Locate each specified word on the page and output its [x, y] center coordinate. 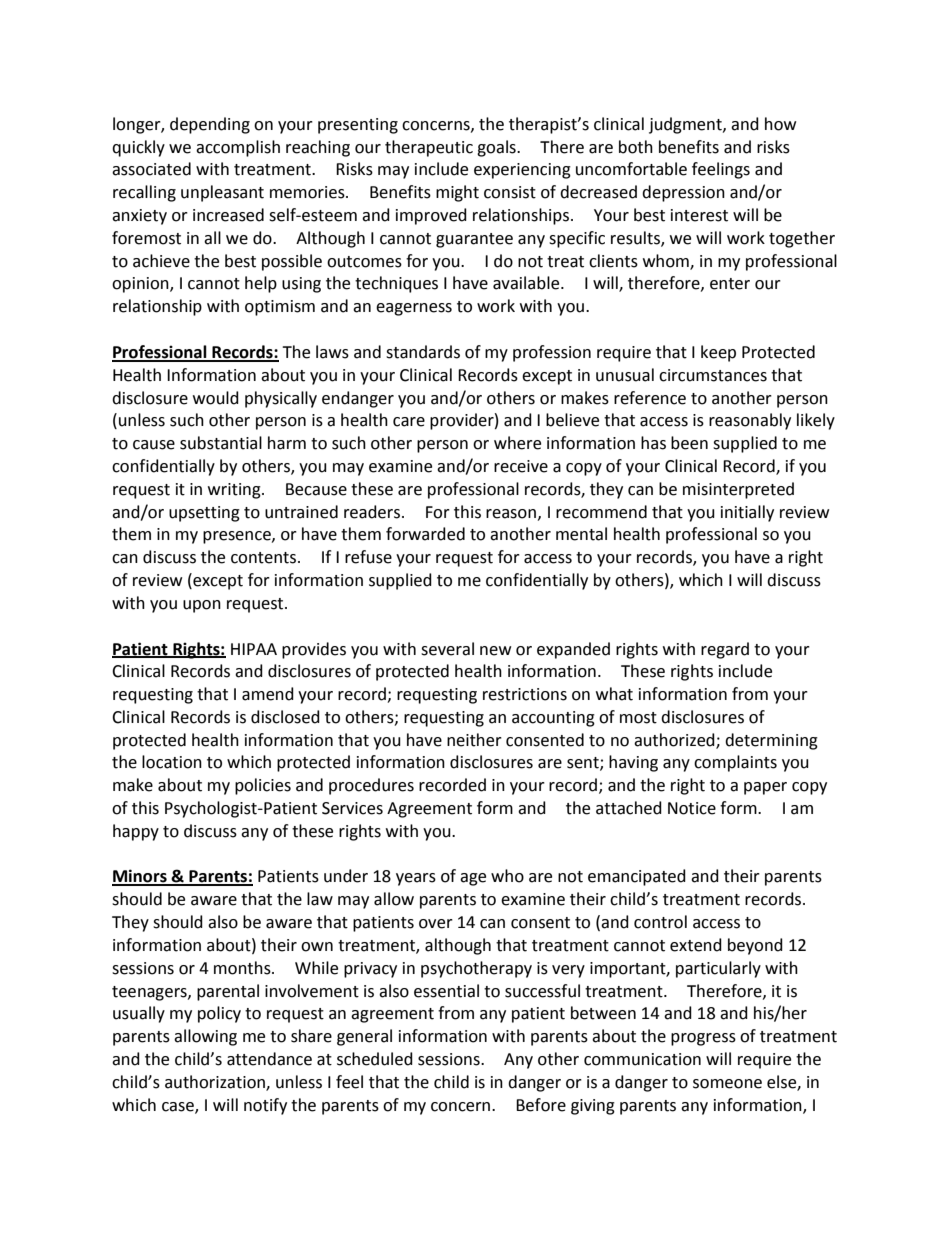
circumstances [713, 375]
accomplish [238, 148]
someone [727, 1084]
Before [541, 1105]
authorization [216, 1082]
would [216, 398]
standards [423, 352]
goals [497, 148]
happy [136, 832]
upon [202, 606]
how [780, 124]
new [495, 651]
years [416, 879]
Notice [692, 808]
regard [725, 650]
